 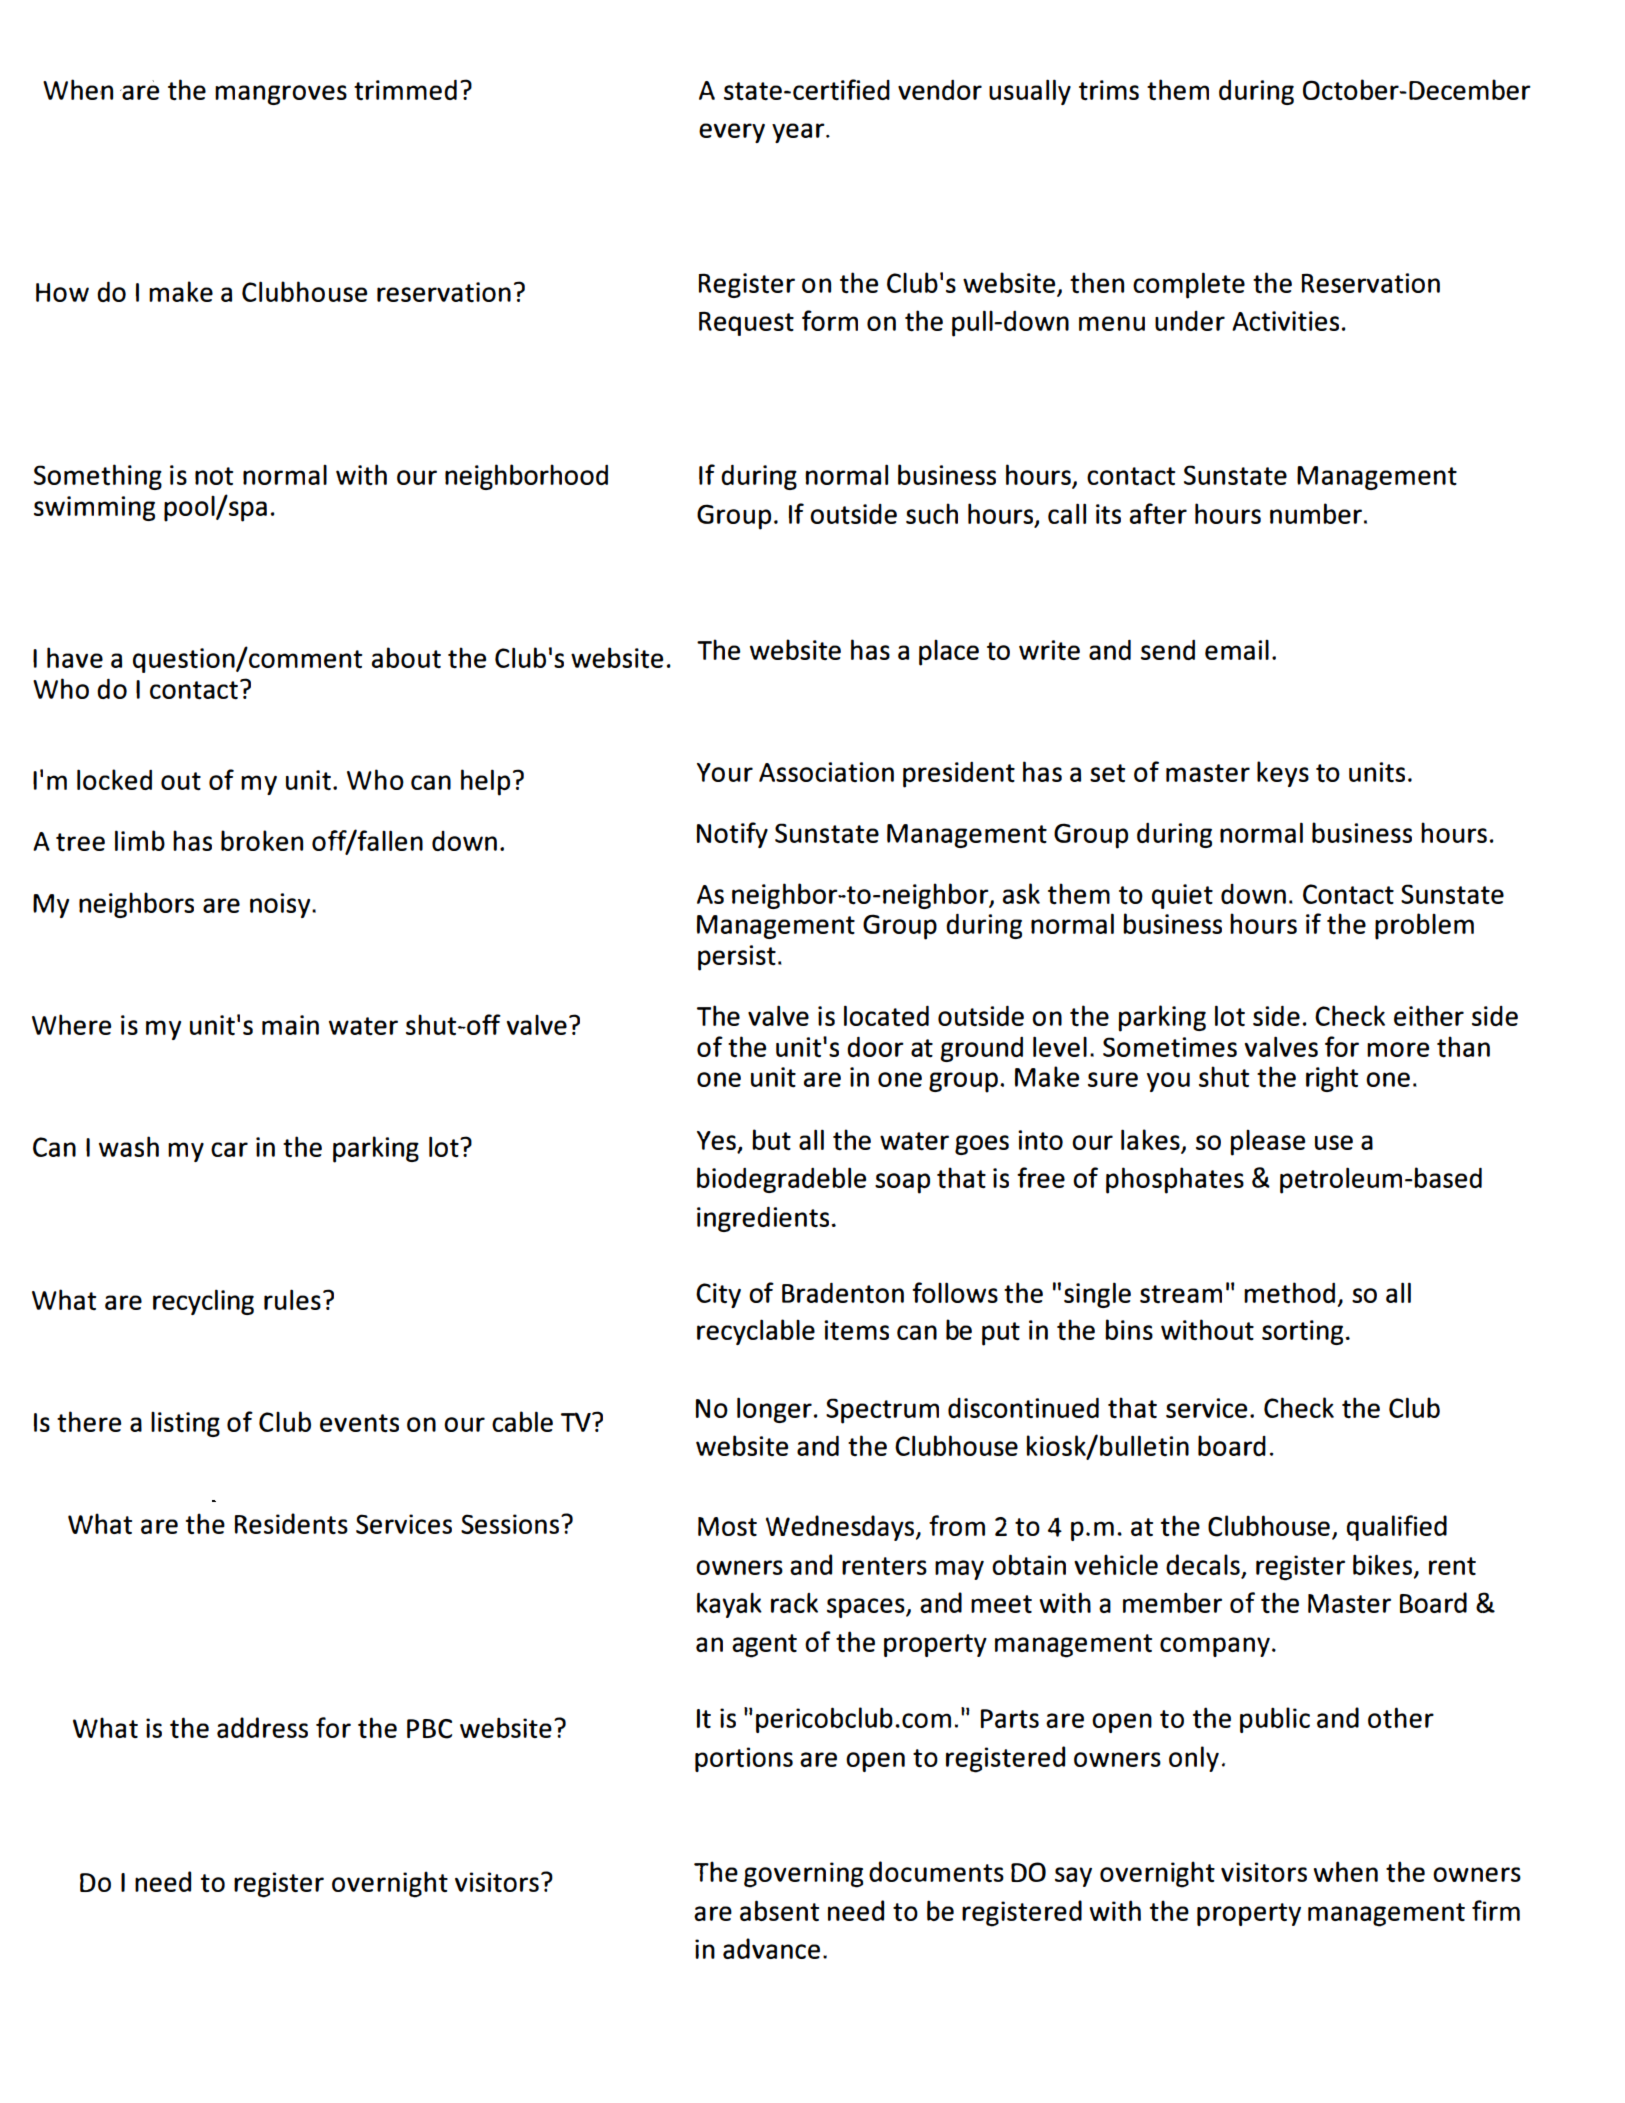 I want to click on trims, so click(x=1109, y=90).
